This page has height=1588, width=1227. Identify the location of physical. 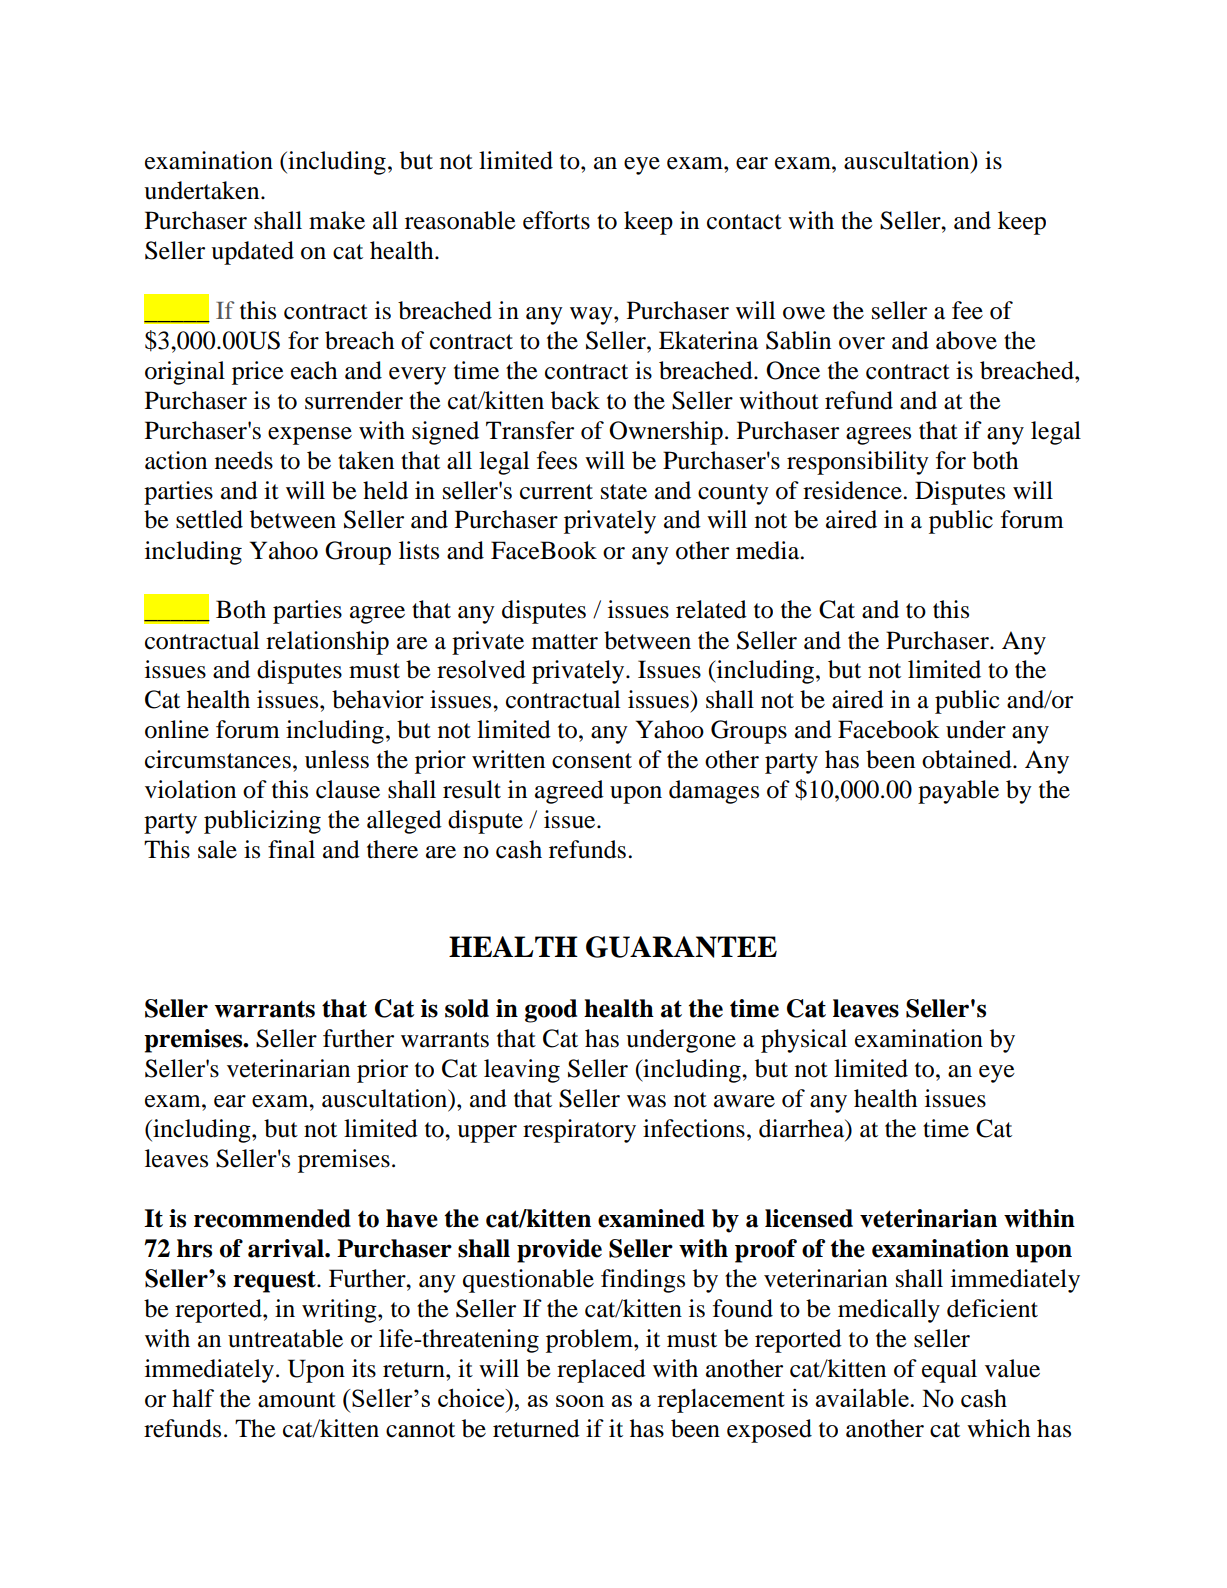
(804, 1041).
